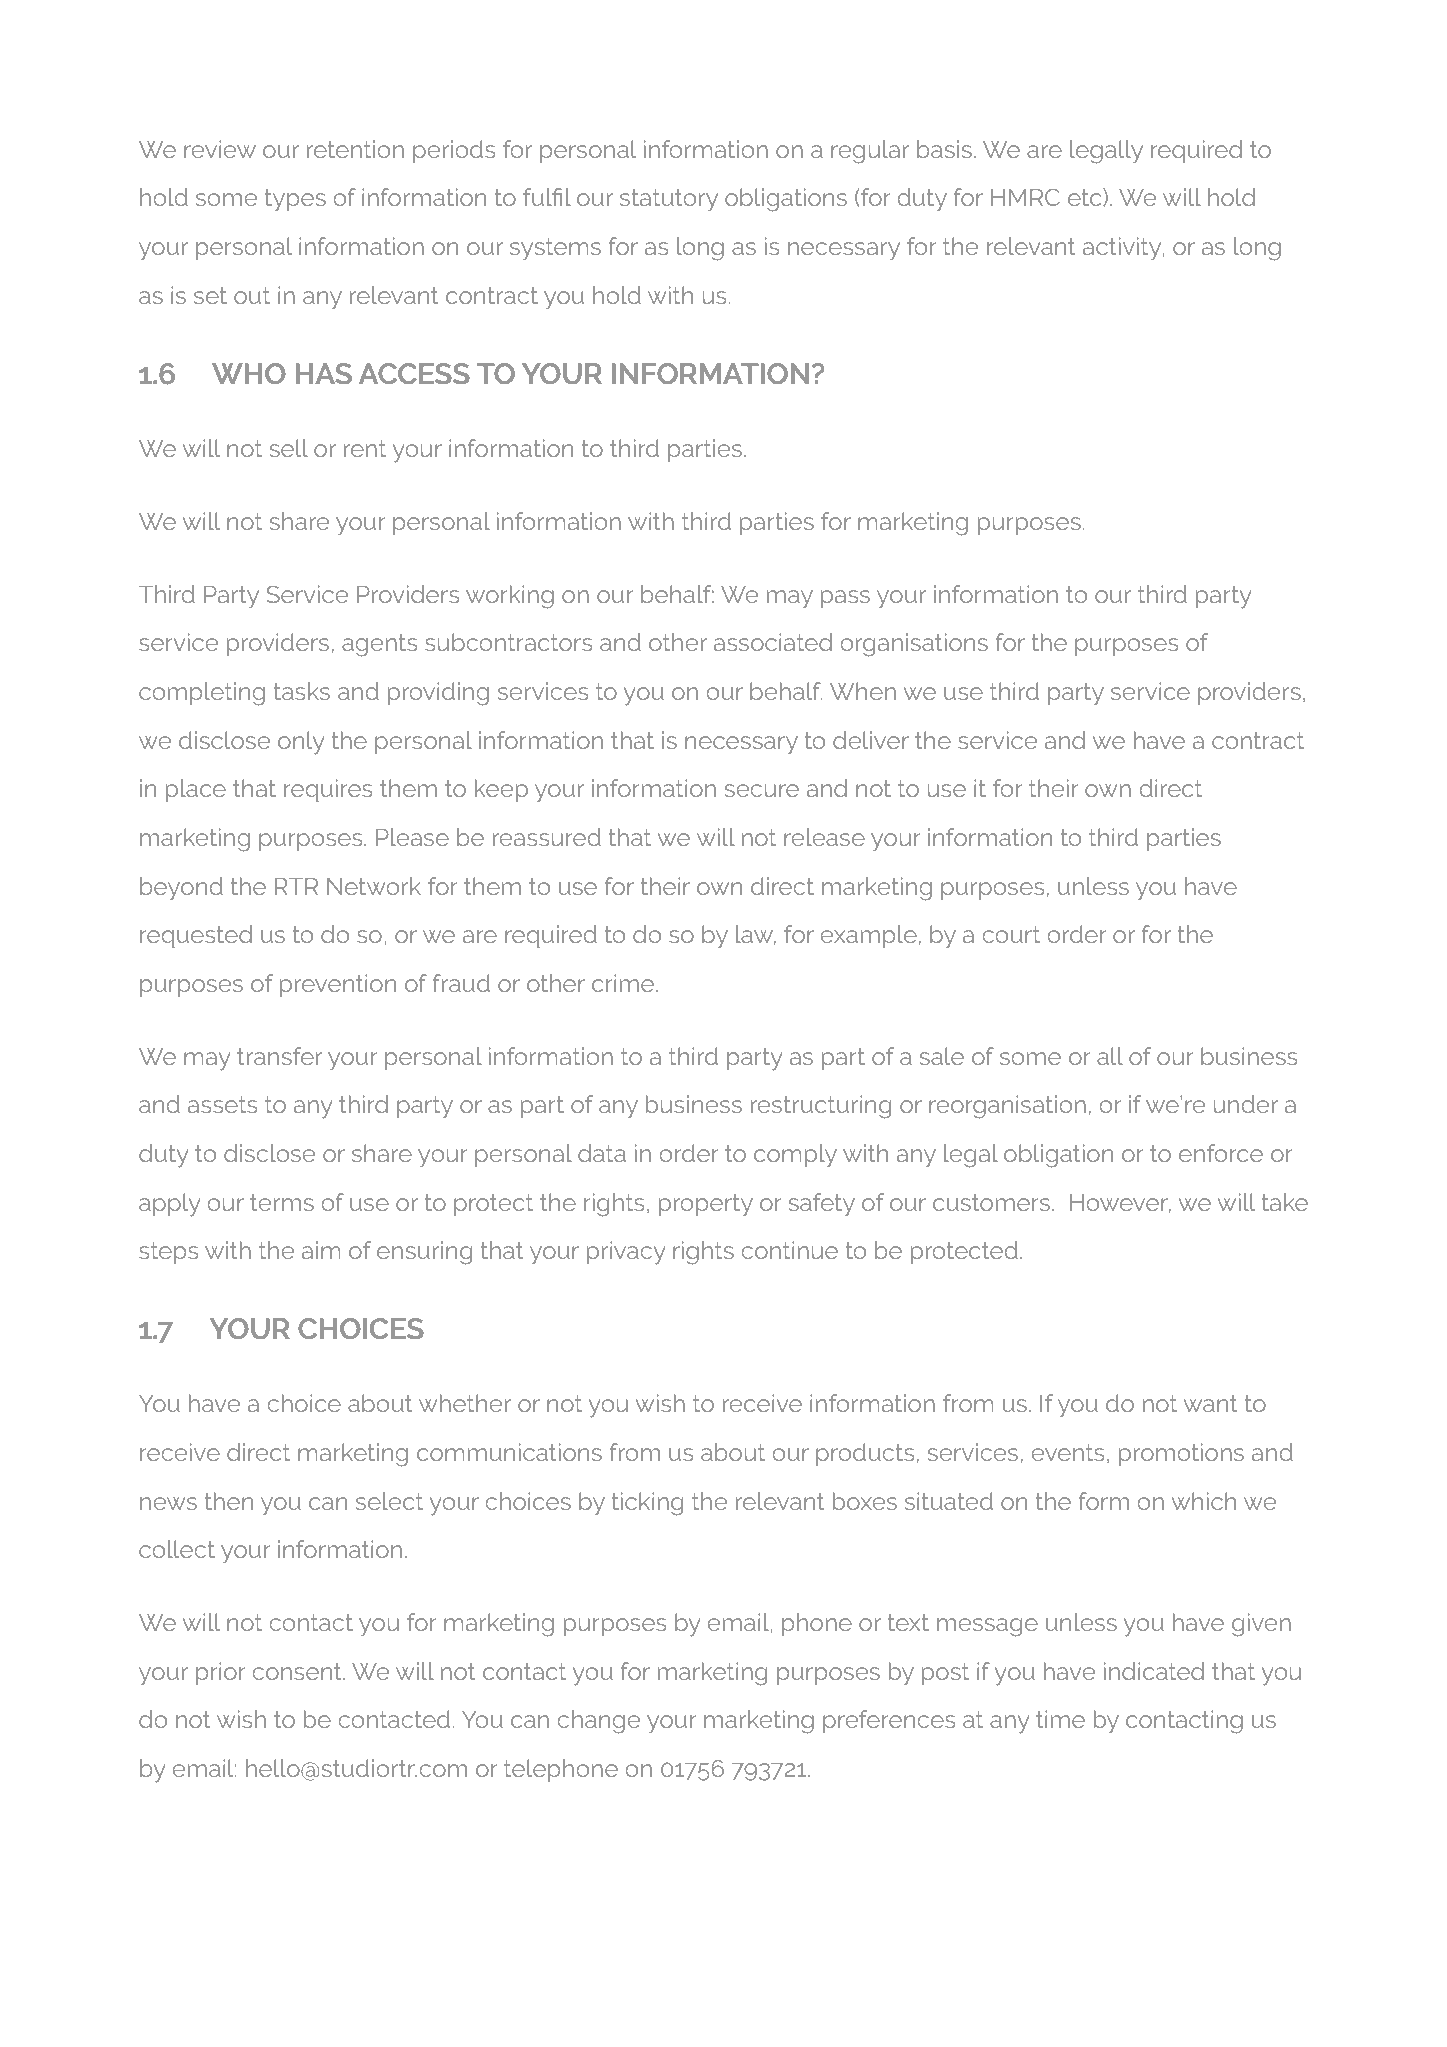 The image size is (1447, 2047). I want to click on change, so click(598, 1722).
